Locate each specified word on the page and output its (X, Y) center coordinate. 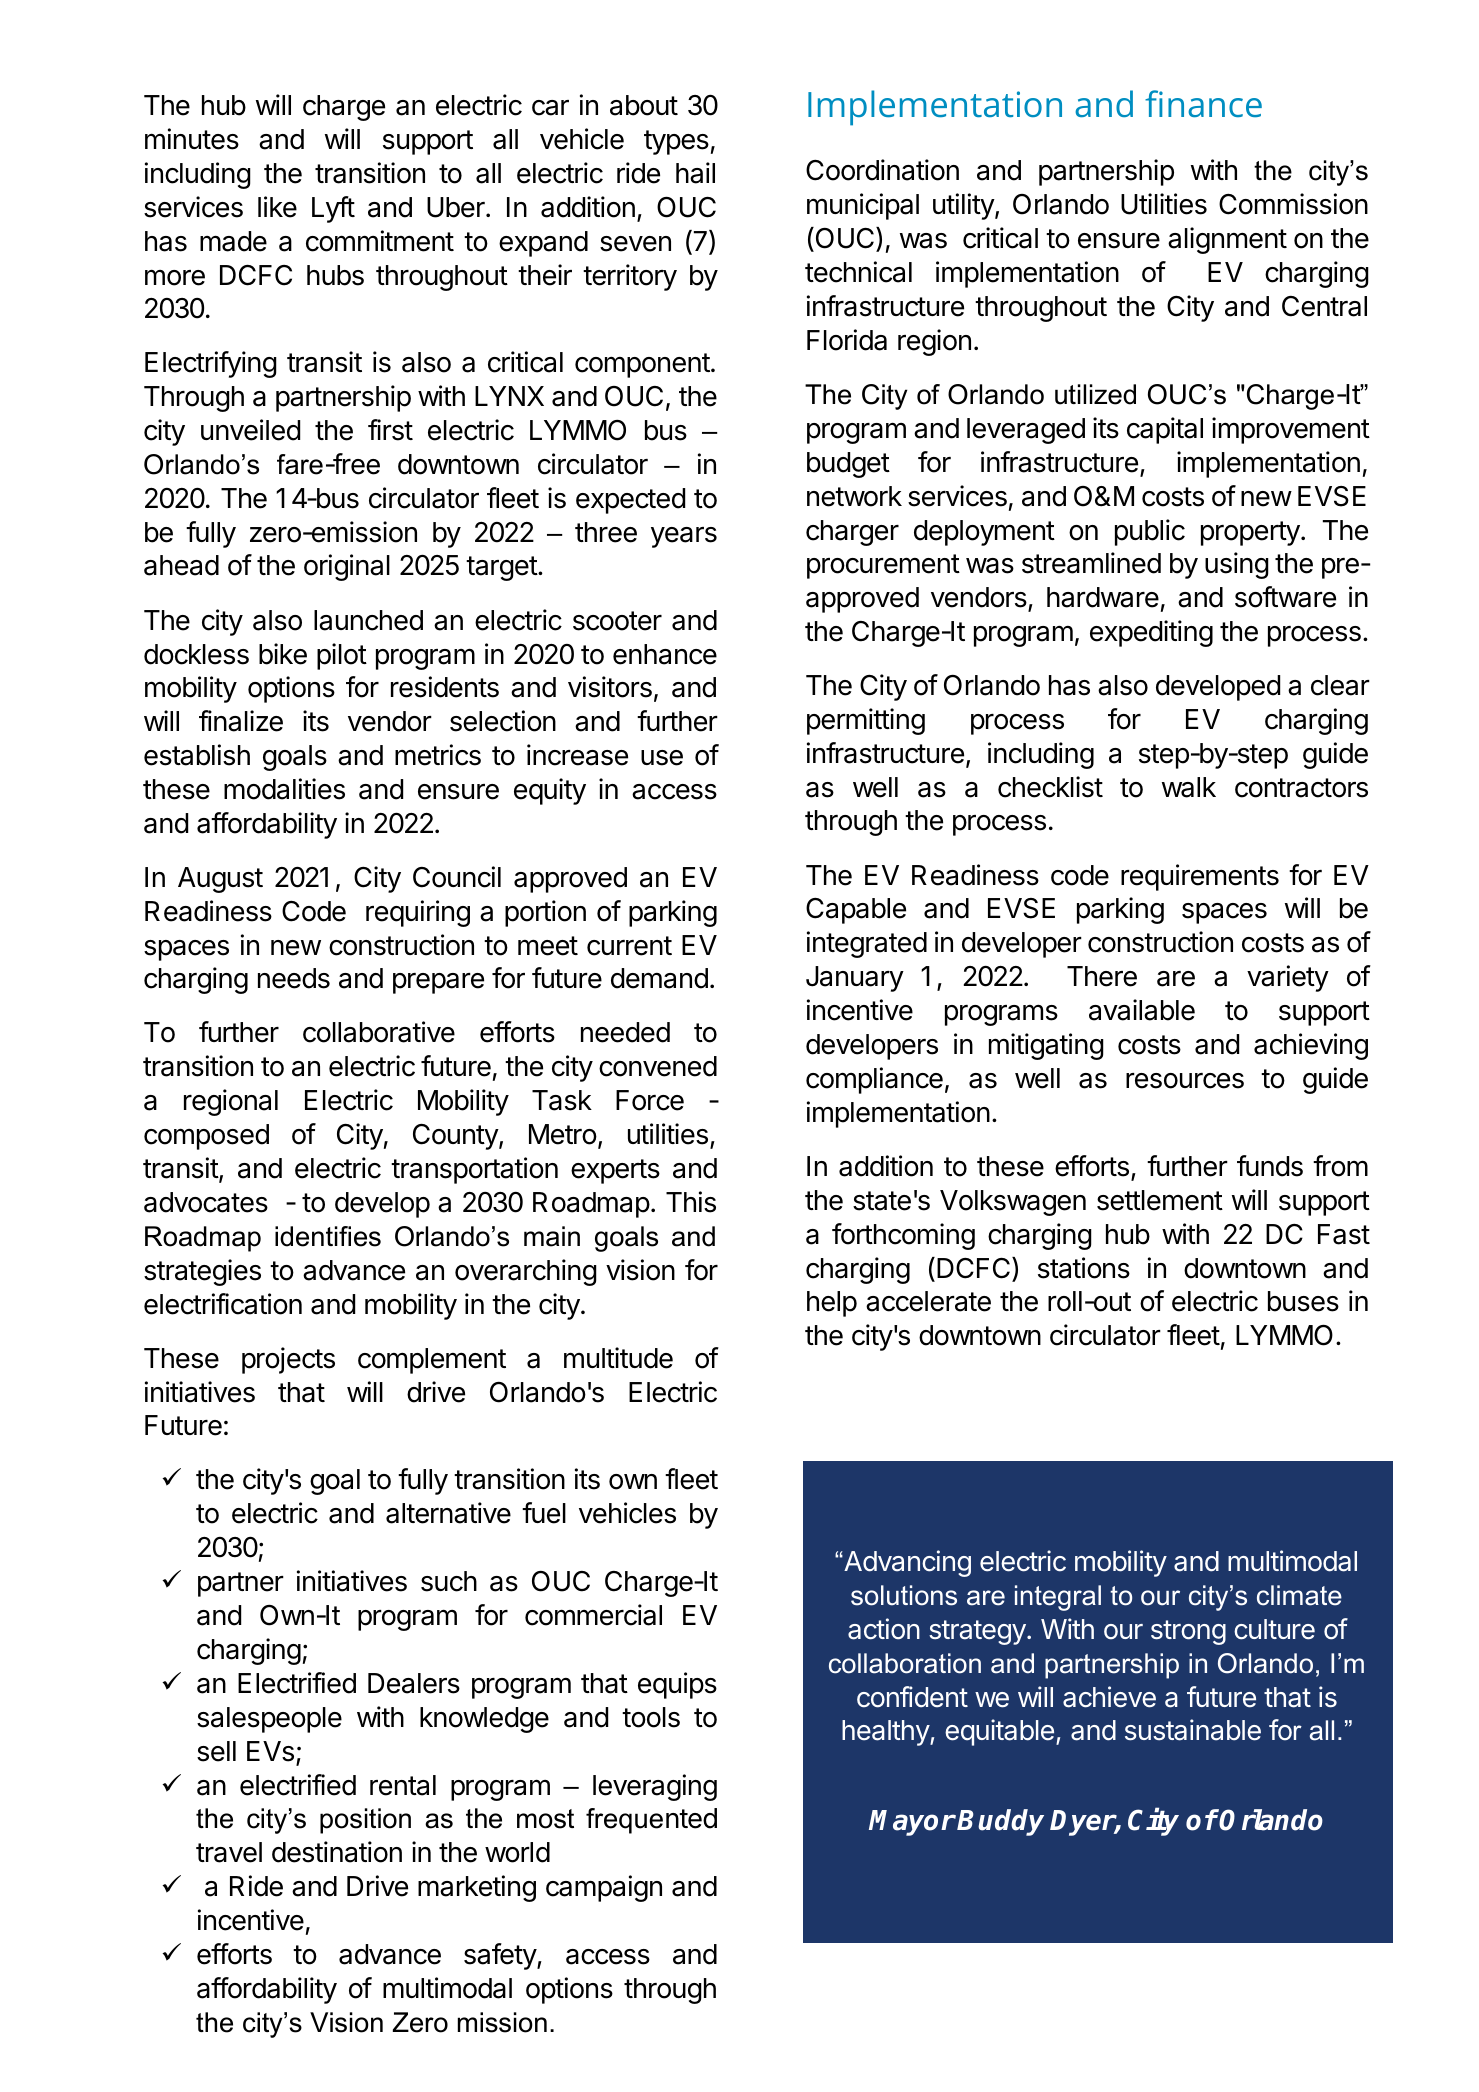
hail (695, 173)
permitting (866, 721)
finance (1203, 103)
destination (337, 1852)
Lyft (333, 209)
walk (1189, 787)
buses (1303, 1301)
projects (288, 1360)
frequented (651, 1821)
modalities (284, 789)
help (832, 1304)
